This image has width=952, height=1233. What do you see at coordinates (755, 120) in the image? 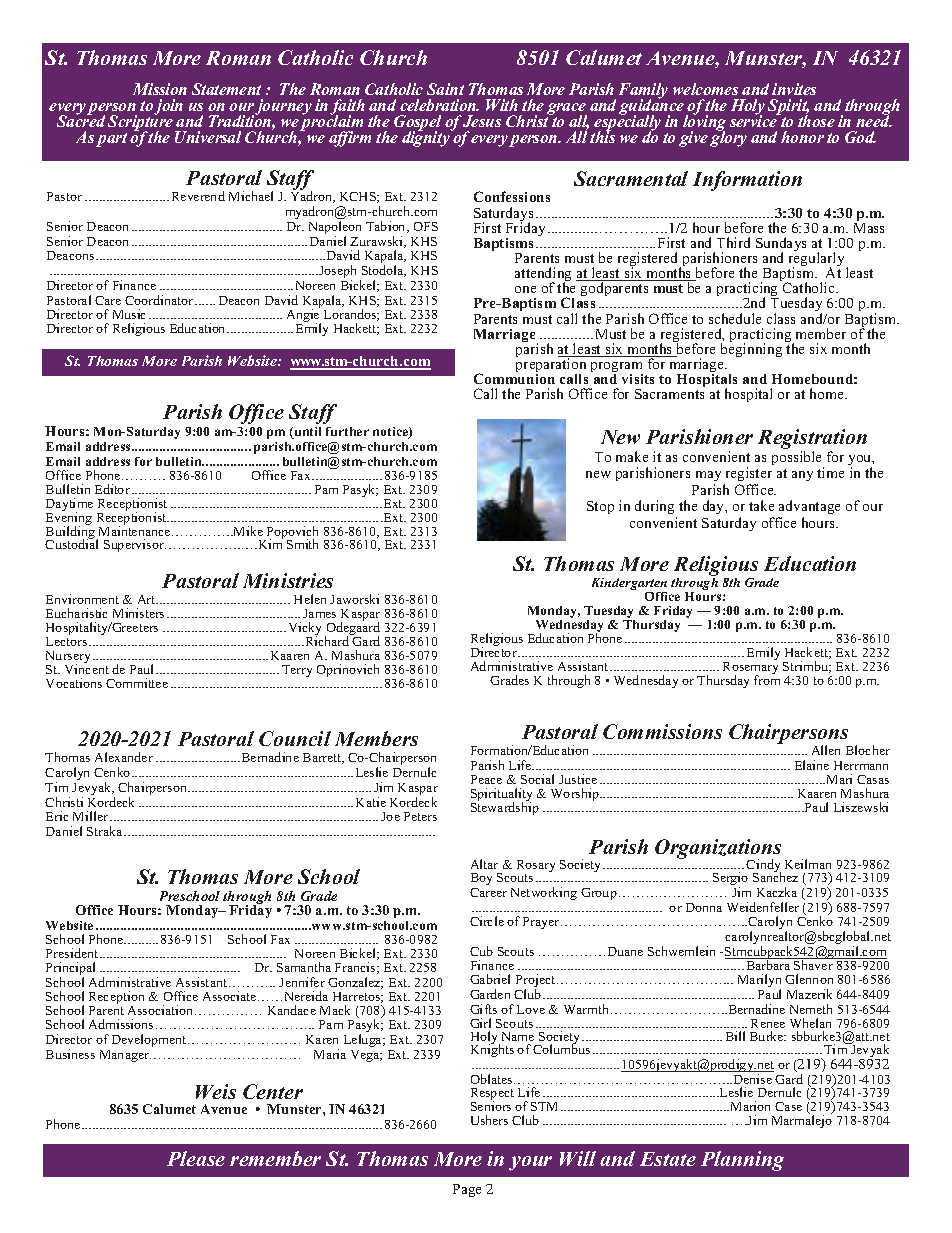
I see `service` at bounding box center [755, 120].
